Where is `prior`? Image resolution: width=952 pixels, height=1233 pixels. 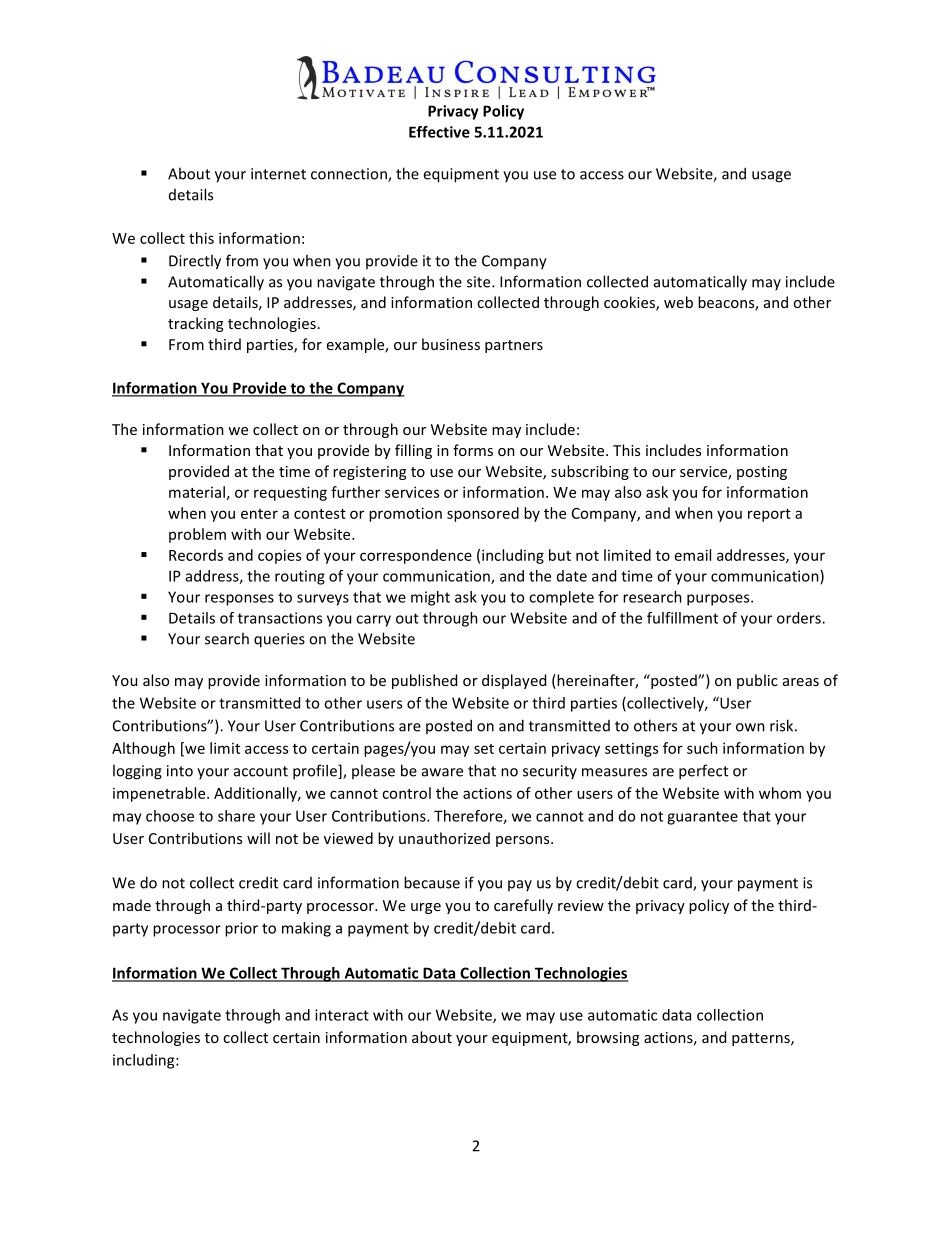 prior is located at coordinates (241, 929).
